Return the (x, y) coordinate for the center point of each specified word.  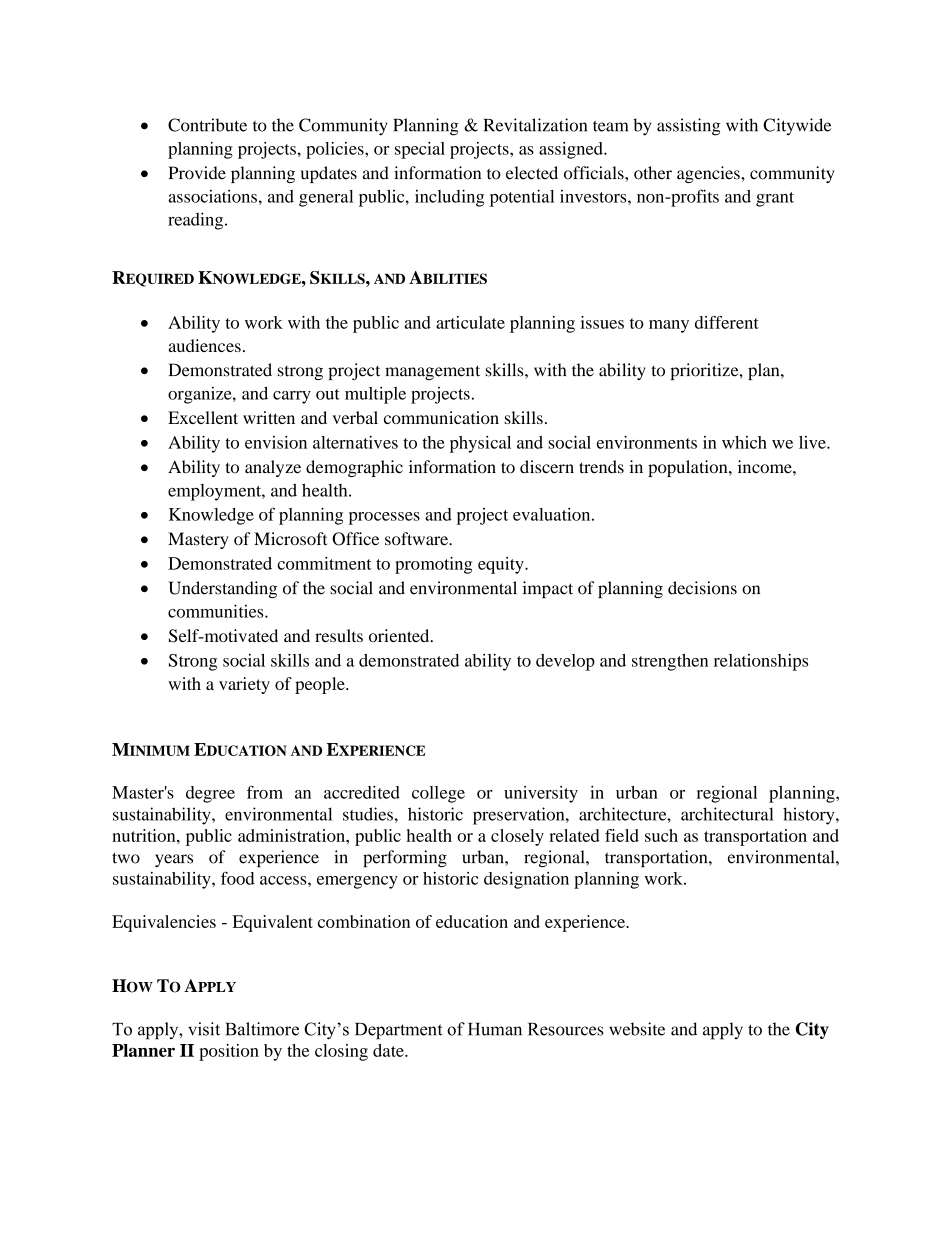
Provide (197, 173)
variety (244, 685)
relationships (761, 662)
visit (204, 1029)
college (438, 794)
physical (480, 444)
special (420, 150)
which (744, 442)
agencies (709, 174)
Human (495, 1029)
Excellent (203, 417)
